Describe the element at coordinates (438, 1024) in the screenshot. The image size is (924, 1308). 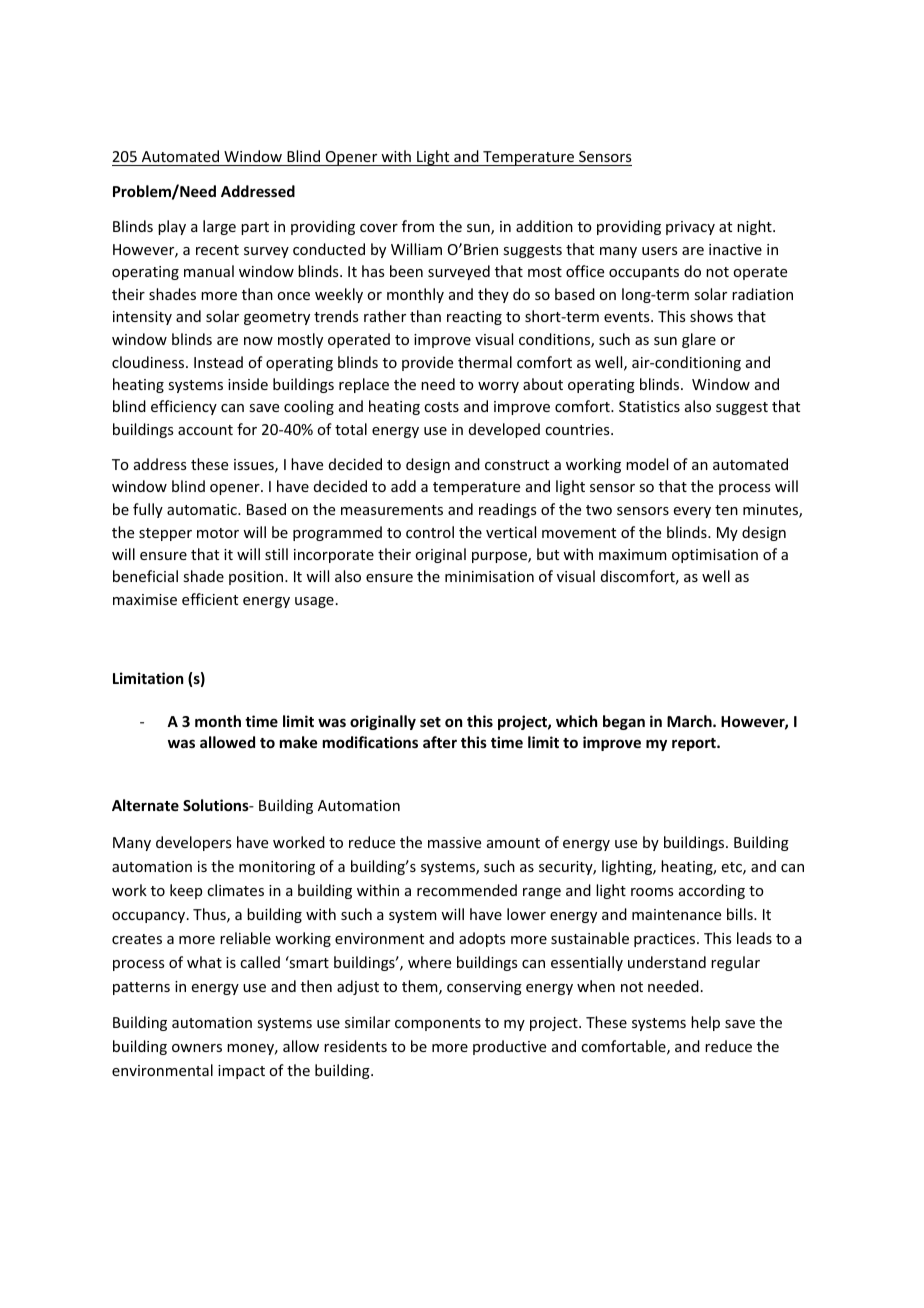
I see `components` at that location.
